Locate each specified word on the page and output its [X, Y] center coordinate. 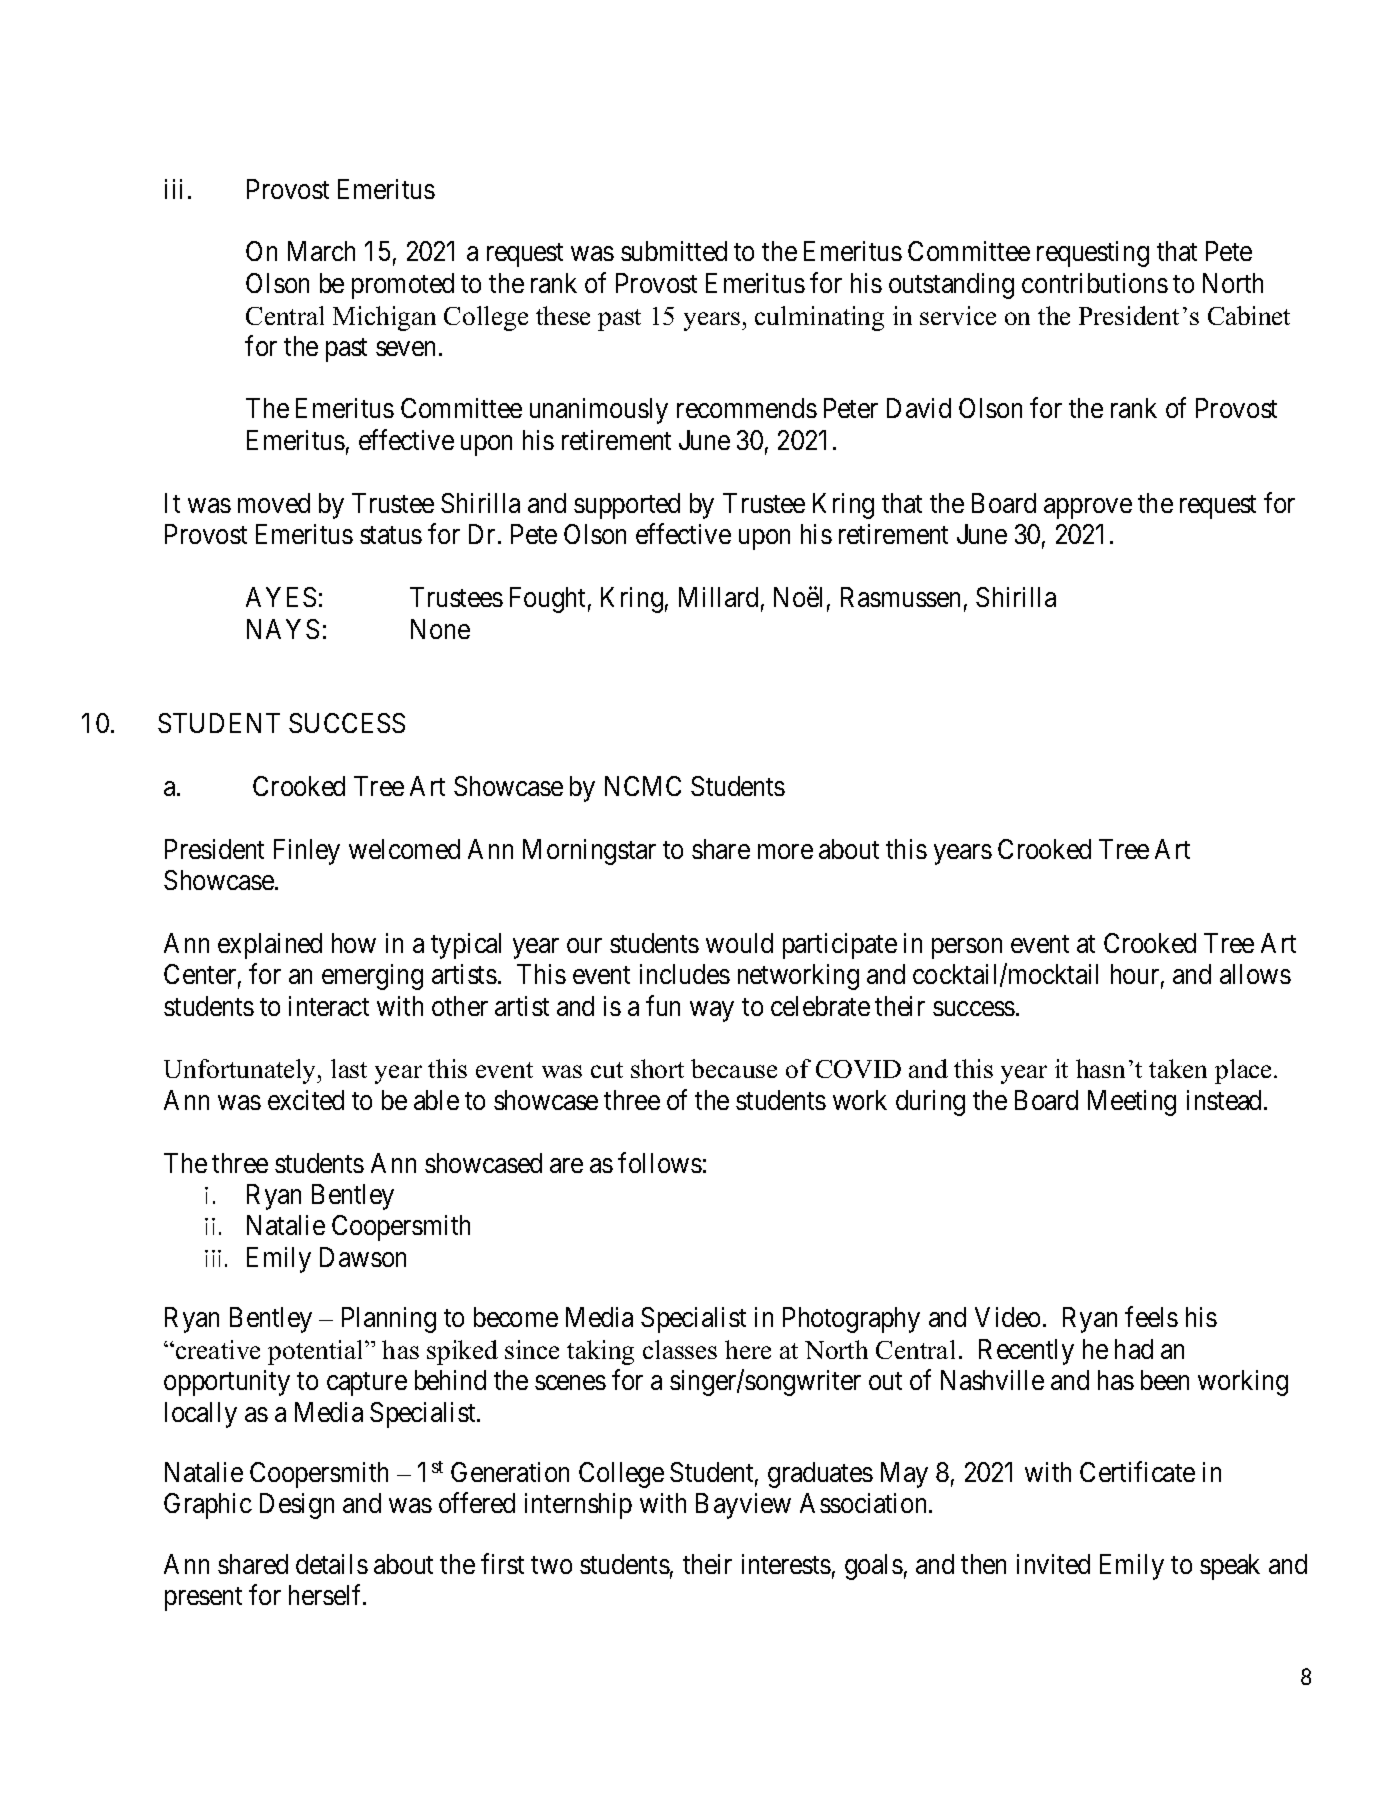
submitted [674, 251]
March [321, 251]
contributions [1095, 283]
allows [1255, 974]
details [332, 1564]
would [739, 943]
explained [270, 946]
